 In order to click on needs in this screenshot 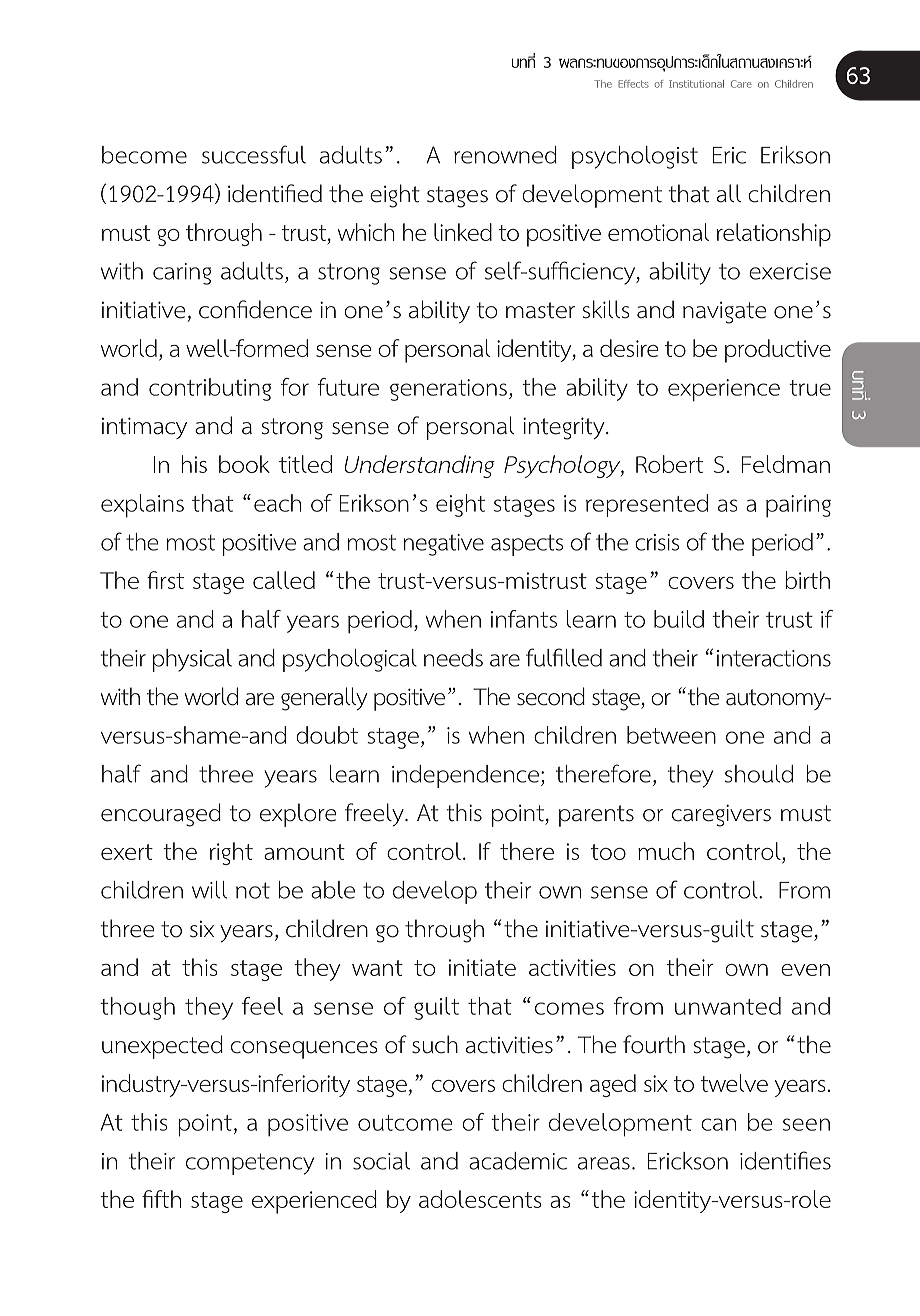, I will do `click(453, 658)`.
